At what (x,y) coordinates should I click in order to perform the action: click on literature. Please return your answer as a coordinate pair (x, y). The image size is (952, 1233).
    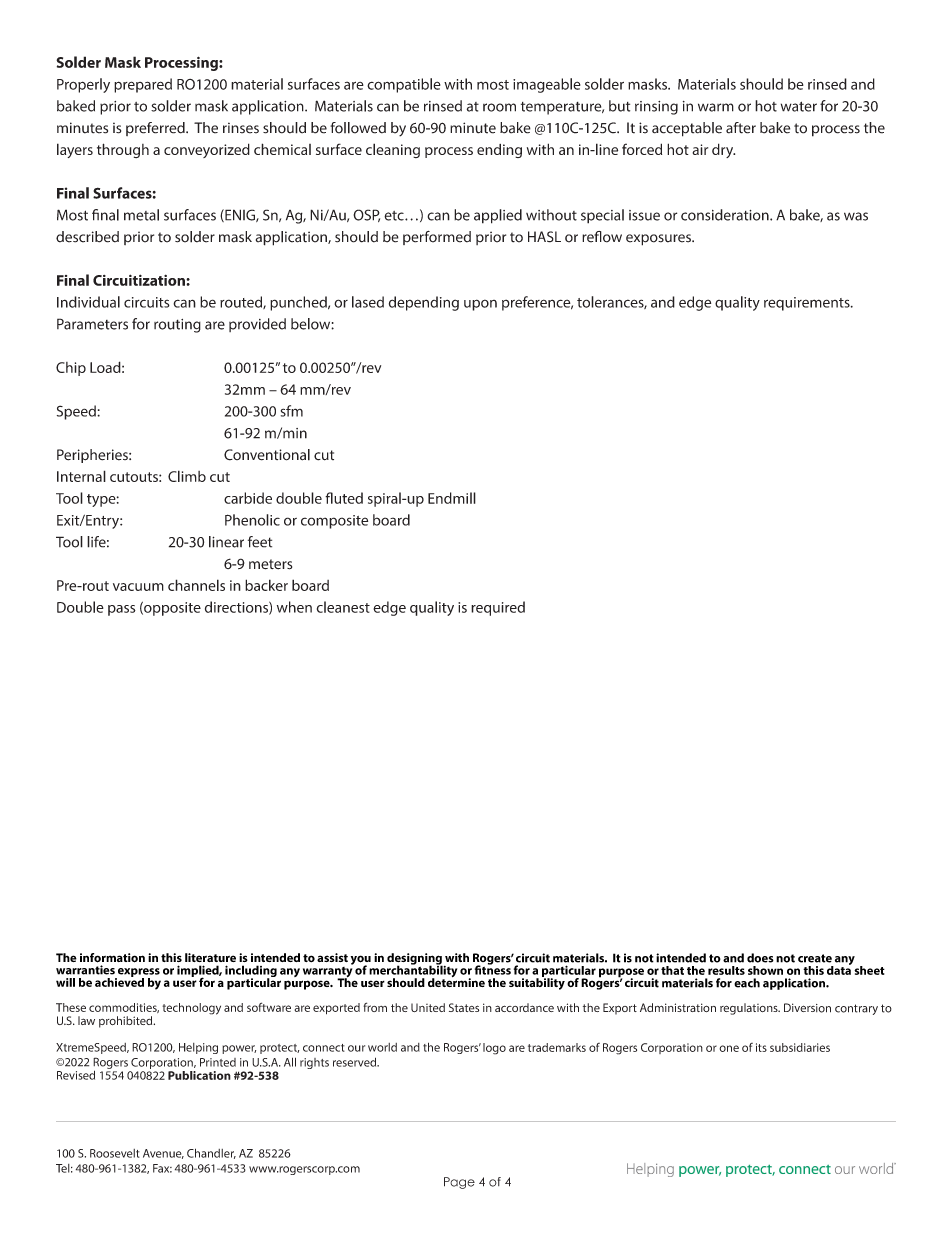
    Looking at the image, I should click on (210, 957).
